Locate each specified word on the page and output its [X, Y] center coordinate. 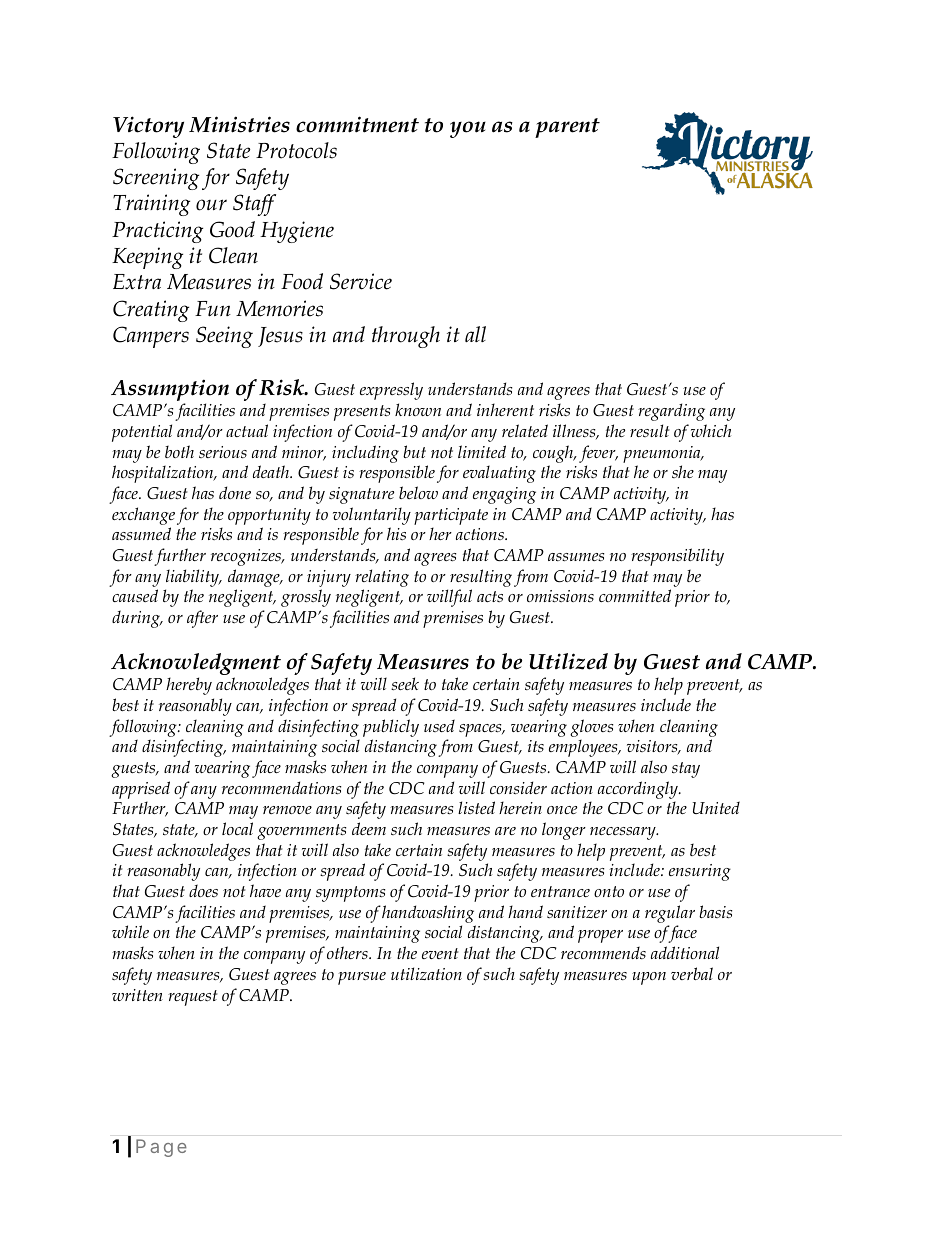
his [396, 533]
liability [193, 578]
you [468, 129]
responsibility [677, 557]
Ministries [239, 124]
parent [567, 128]
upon [649, 978]
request [192, 998]
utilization [426, 973]
